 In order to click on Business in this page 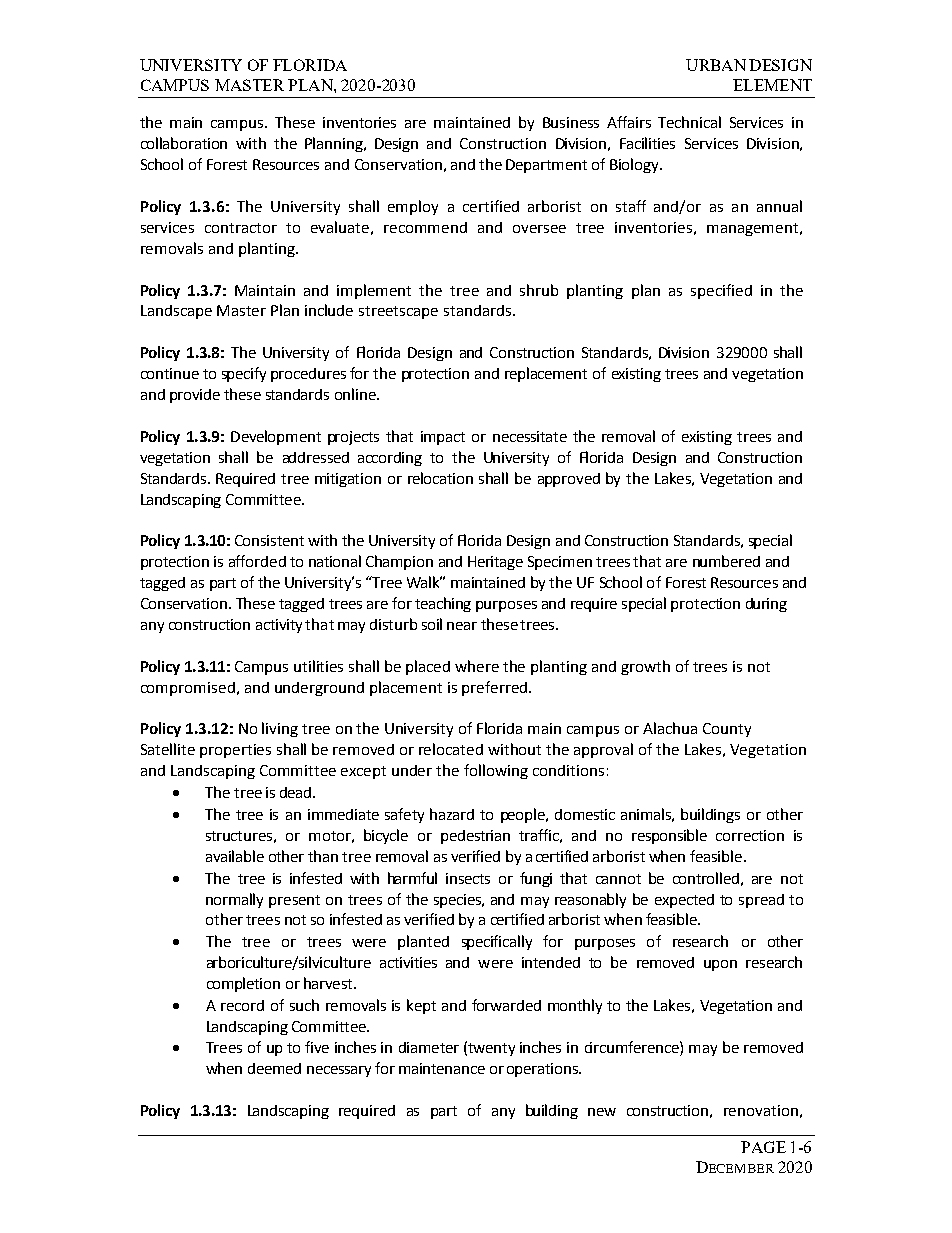, I will do `click(571, 122)`.
